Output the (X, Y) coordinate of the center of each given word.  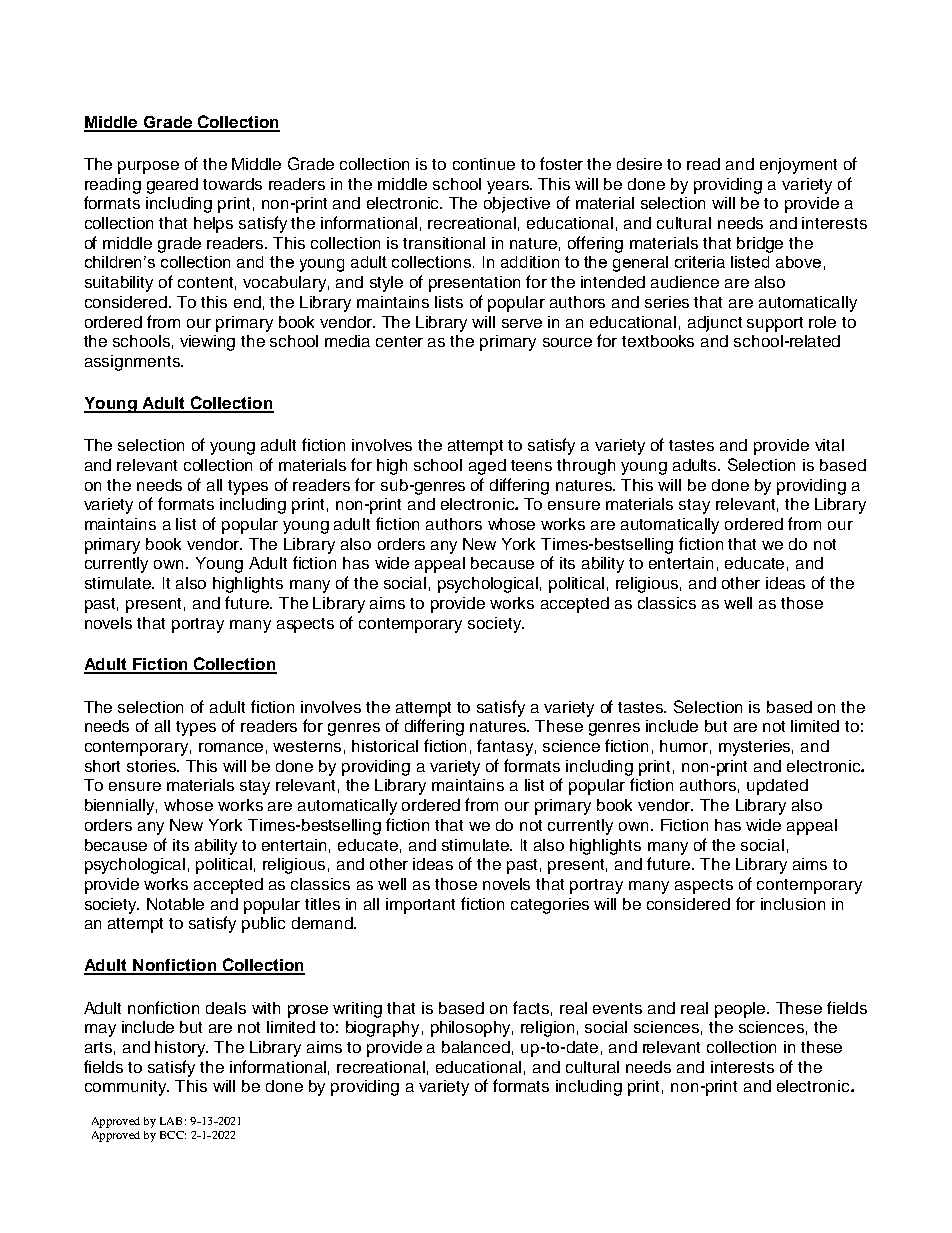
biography (382, 1029)
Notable (175, 904)
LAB (171, 1121)
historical (385, 746)
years (509, 187)
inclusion (793, 904)
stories (153, 766)
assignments (133, 363)
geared (172, 186)
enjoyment (798, 166)
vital (829, 445)
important (420, 906)
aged (487, 467)
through (586, 467)
